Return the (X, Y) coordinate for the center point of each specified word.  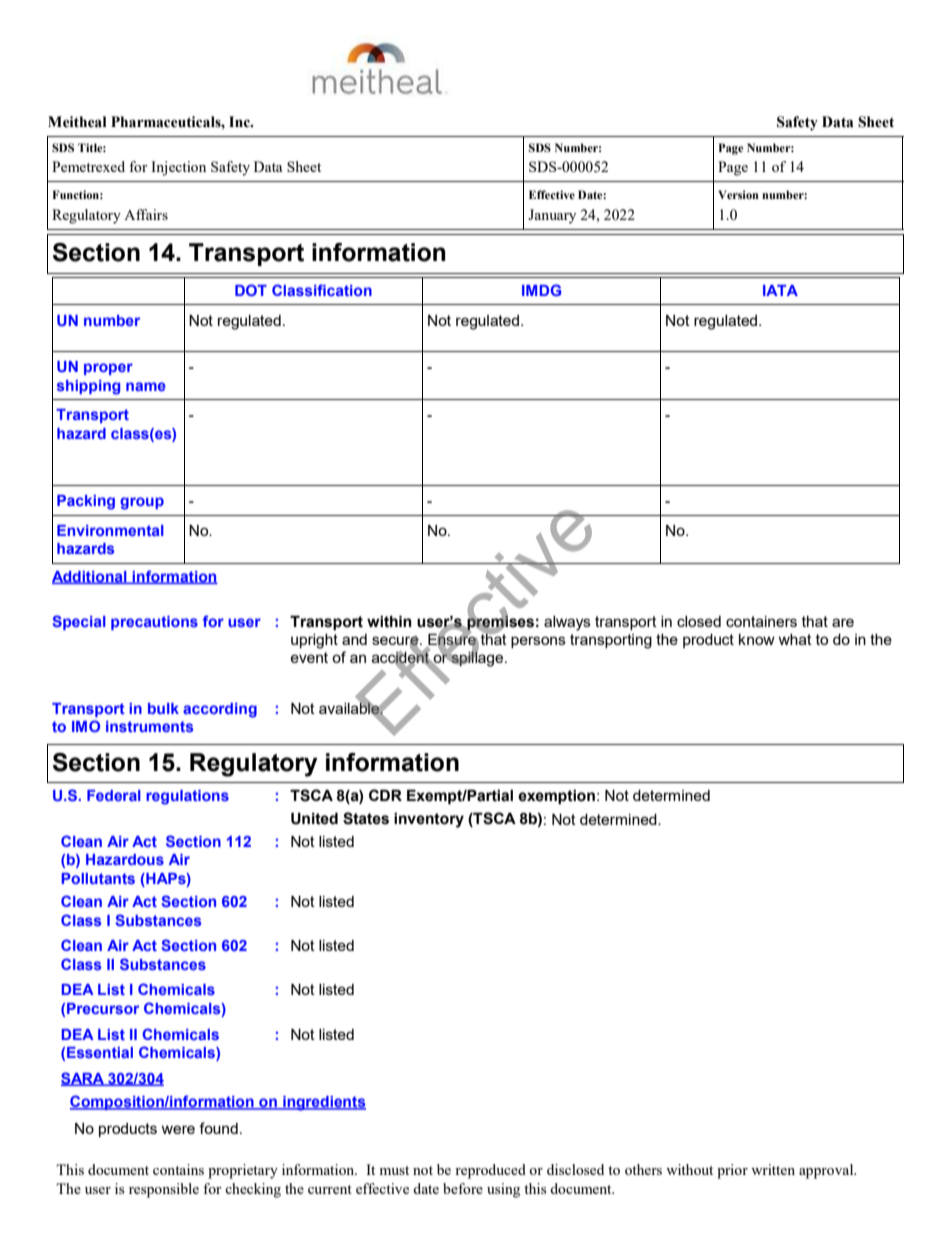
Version (738, 194)
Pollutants (98, 878)
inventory (429, 820)
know (757, 639)
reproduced (490, 1171)
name (146, 386)
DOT (251, 290)
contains (178, 1169)
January (552, 216)
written (773, 1169)
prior (732, 1171)
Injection (178, 168)
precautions (154, 623)
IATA (780, 290)
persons (538, 642)
